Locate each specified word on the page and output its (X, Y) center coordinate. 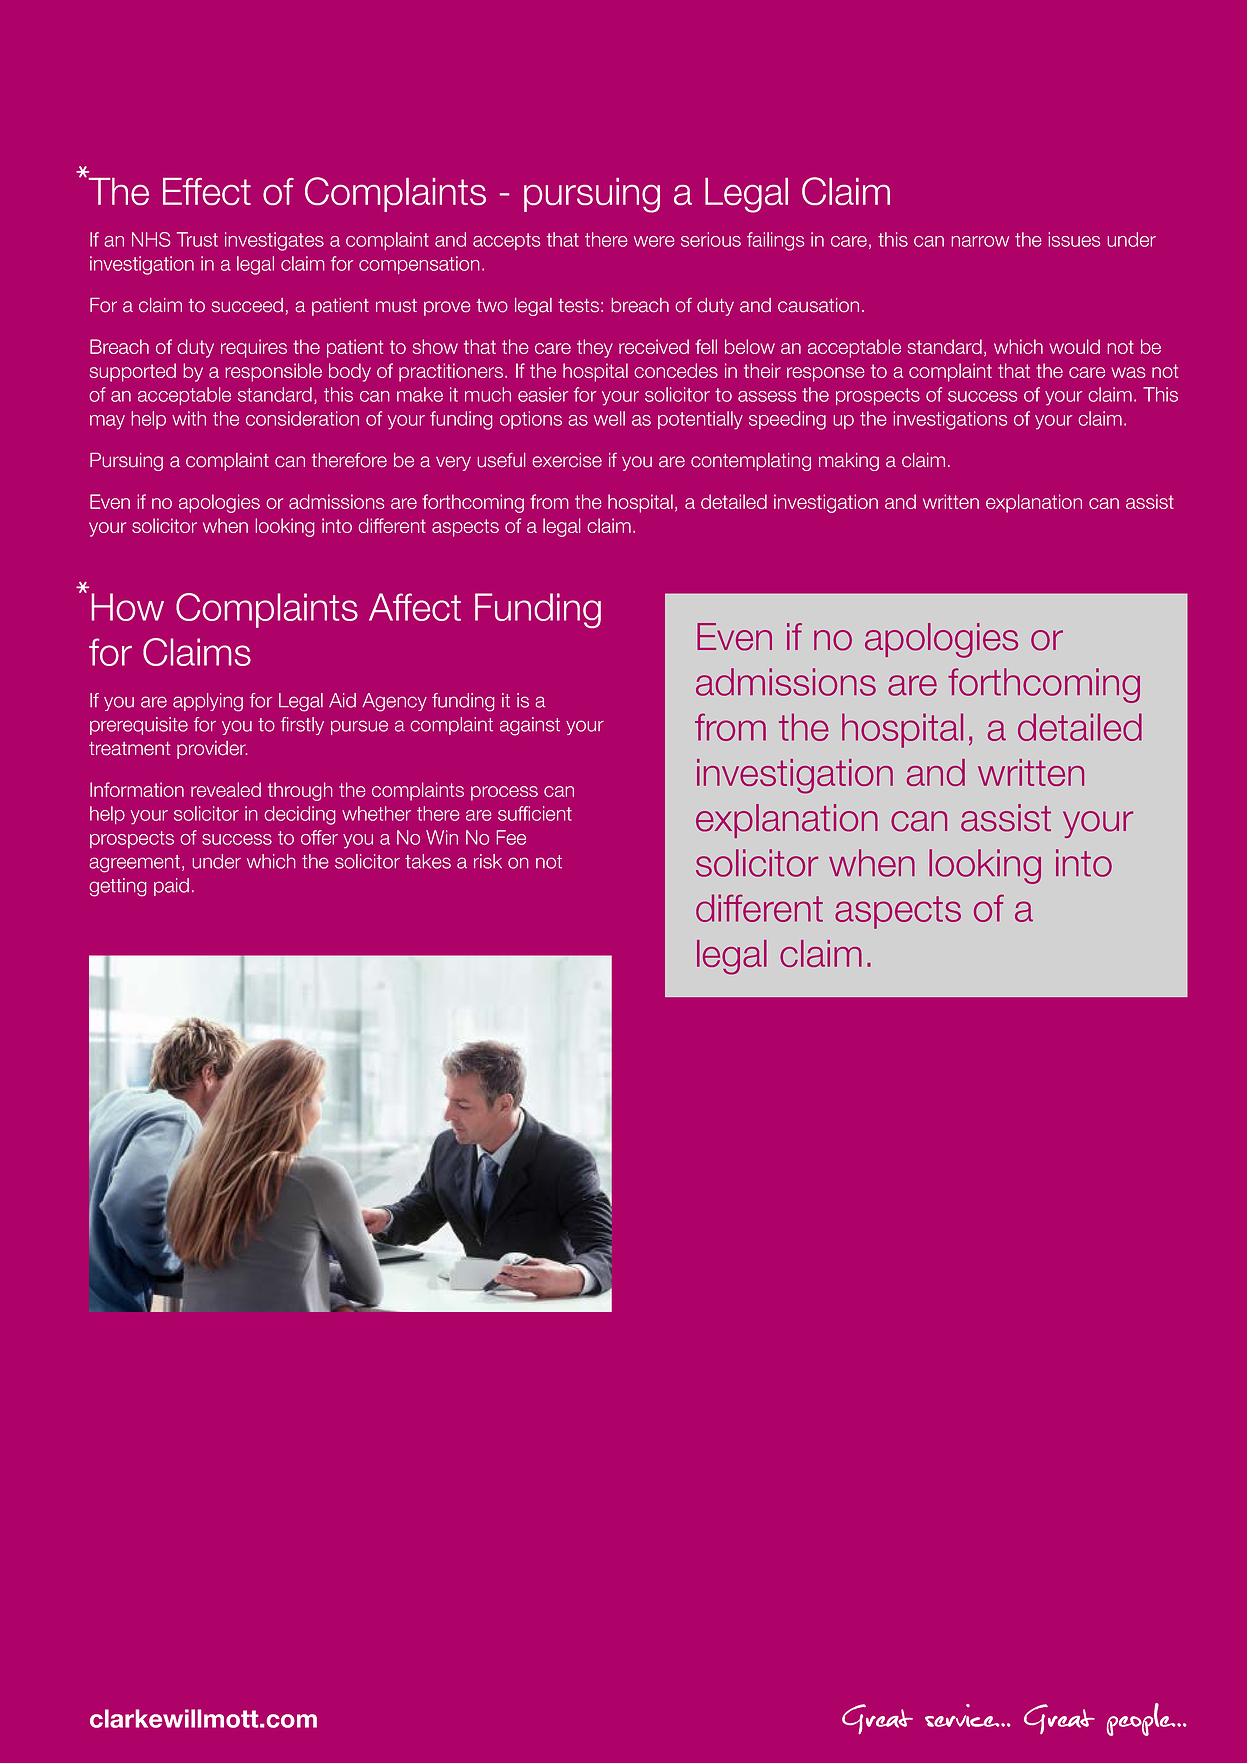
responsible (273, 372)
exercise (567, 460)
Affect (415, 607)
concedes (676, 370)
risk (488, 861)
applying (208, 702)
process (504, 793)
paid (171, 887)
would (1074, 346)
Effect (207, 191)
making (849, 462)
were (654, 241)
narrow (980, 241)
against (530, 726)
